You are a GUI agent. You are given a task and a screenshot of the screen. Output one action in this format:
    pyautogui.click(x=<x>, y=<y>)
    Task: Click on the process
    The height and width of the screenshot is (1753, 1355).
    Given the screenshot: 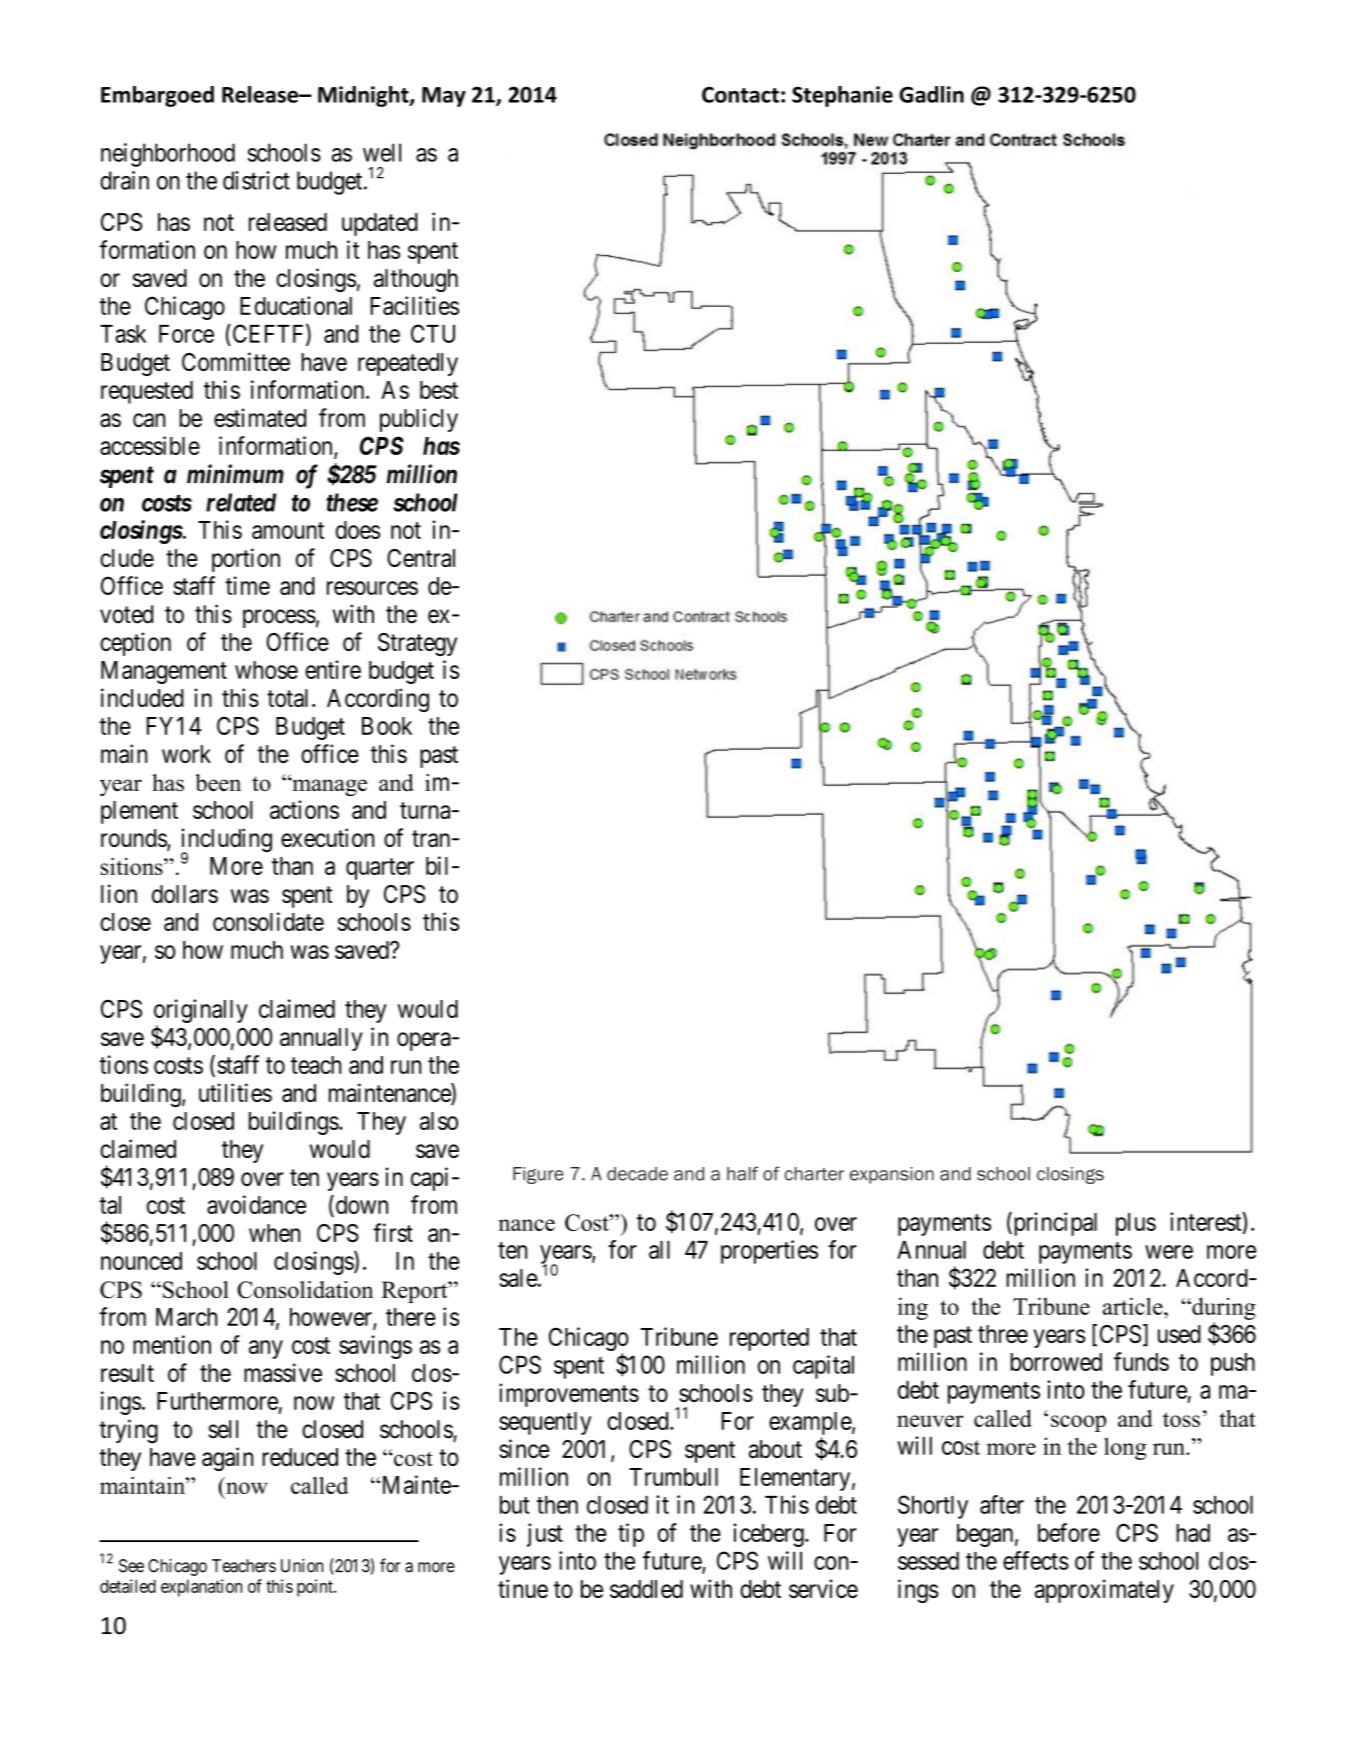 What is the action you would take?
    pyautogui.click(x=279, y=618)
